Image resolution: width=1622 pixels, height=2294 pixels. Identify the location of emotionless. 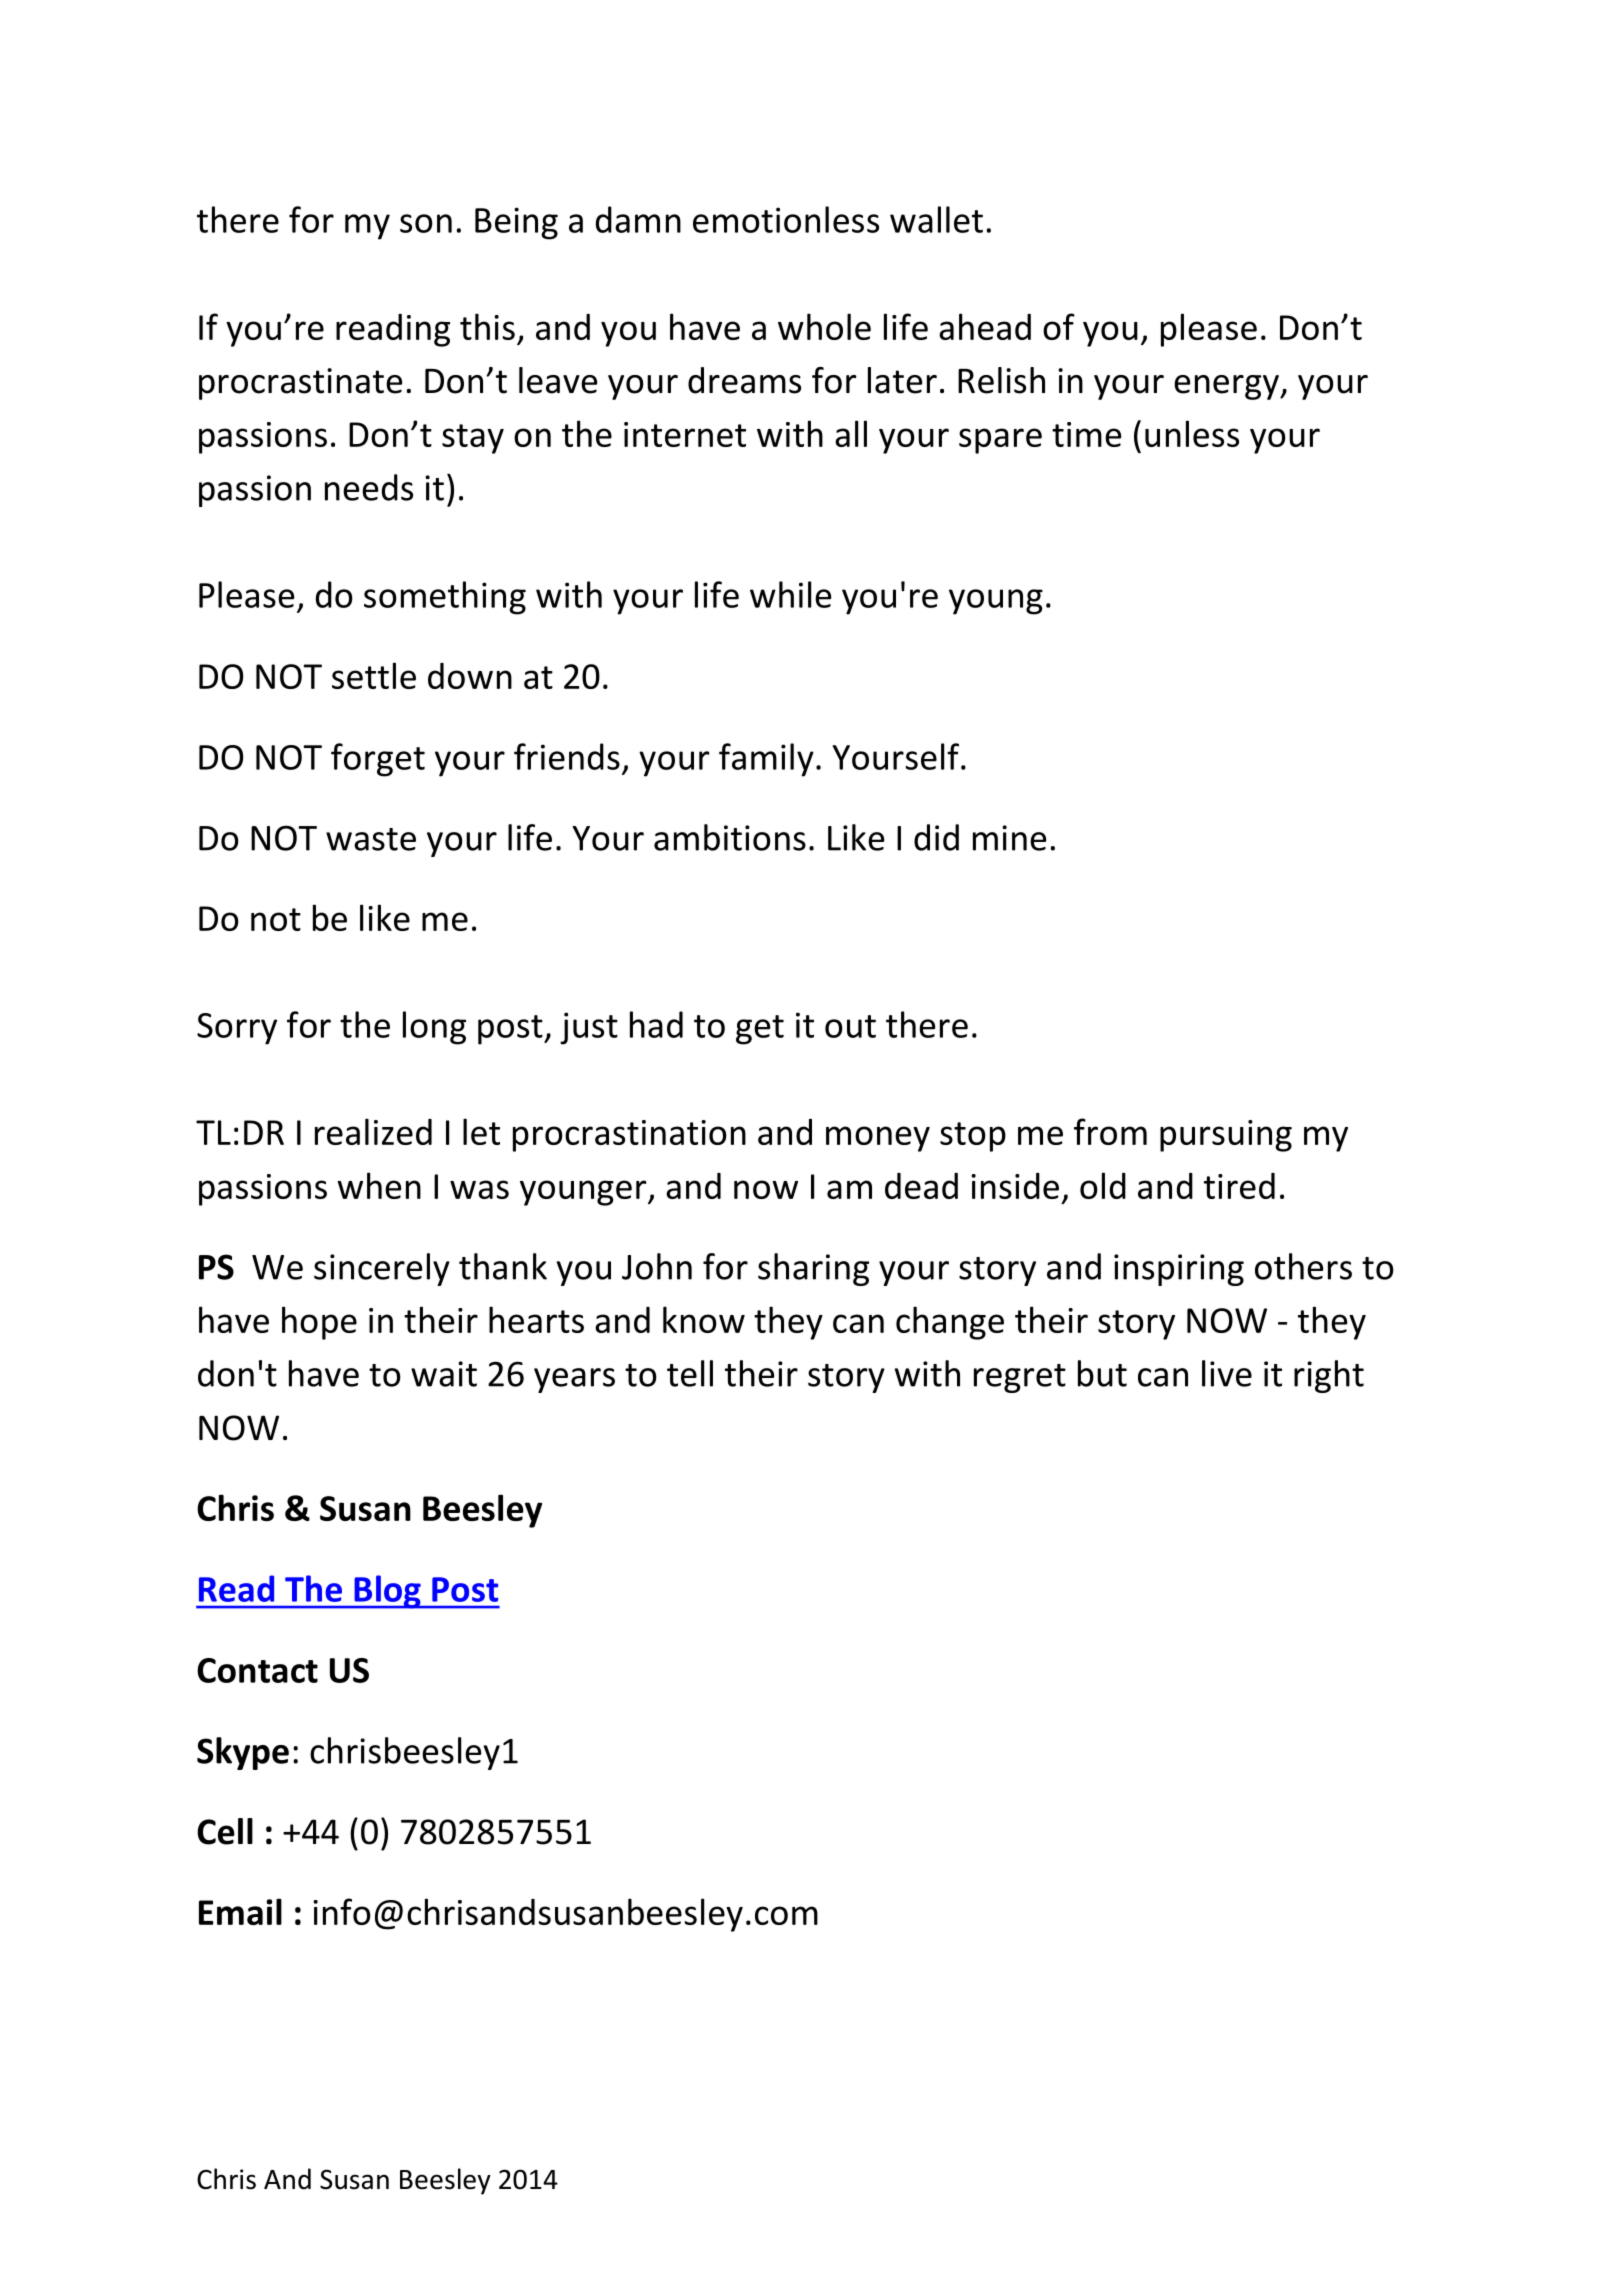
(786, 219).
